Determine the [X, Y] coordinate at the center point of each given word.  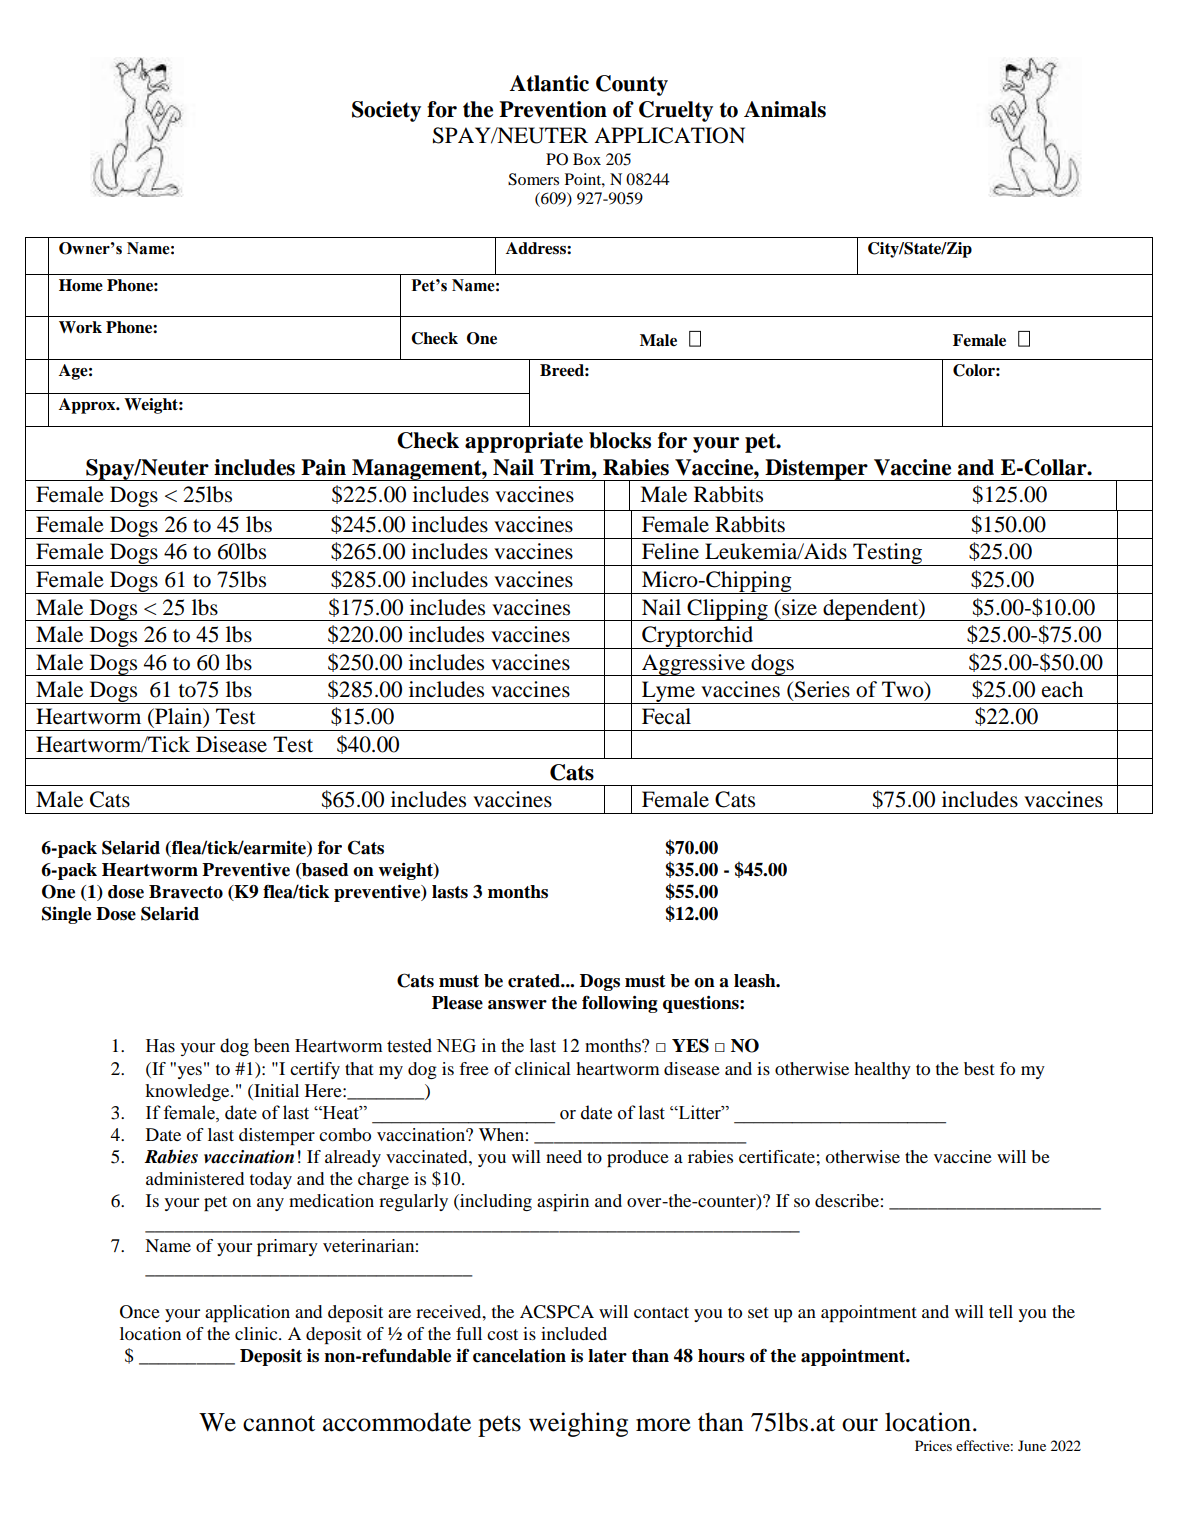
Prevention [553, 109]
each [1062, 689]
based [324, 871]
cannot [279, 1423]
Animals [785, 109]
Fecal [666, 716]
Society [386, 111]
